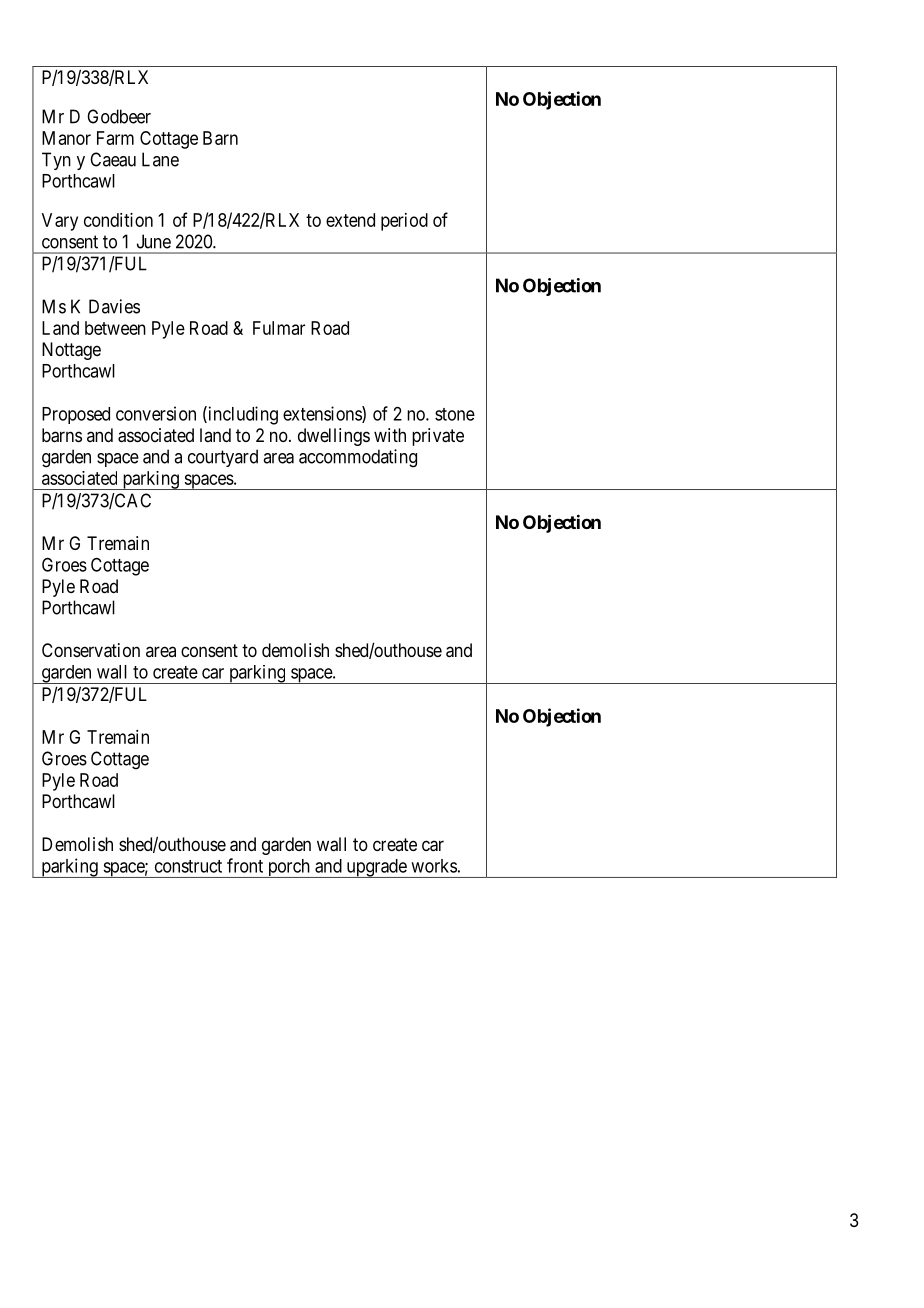 This image has width=924, height=1308. I want to click on period, so click(404, 222).
